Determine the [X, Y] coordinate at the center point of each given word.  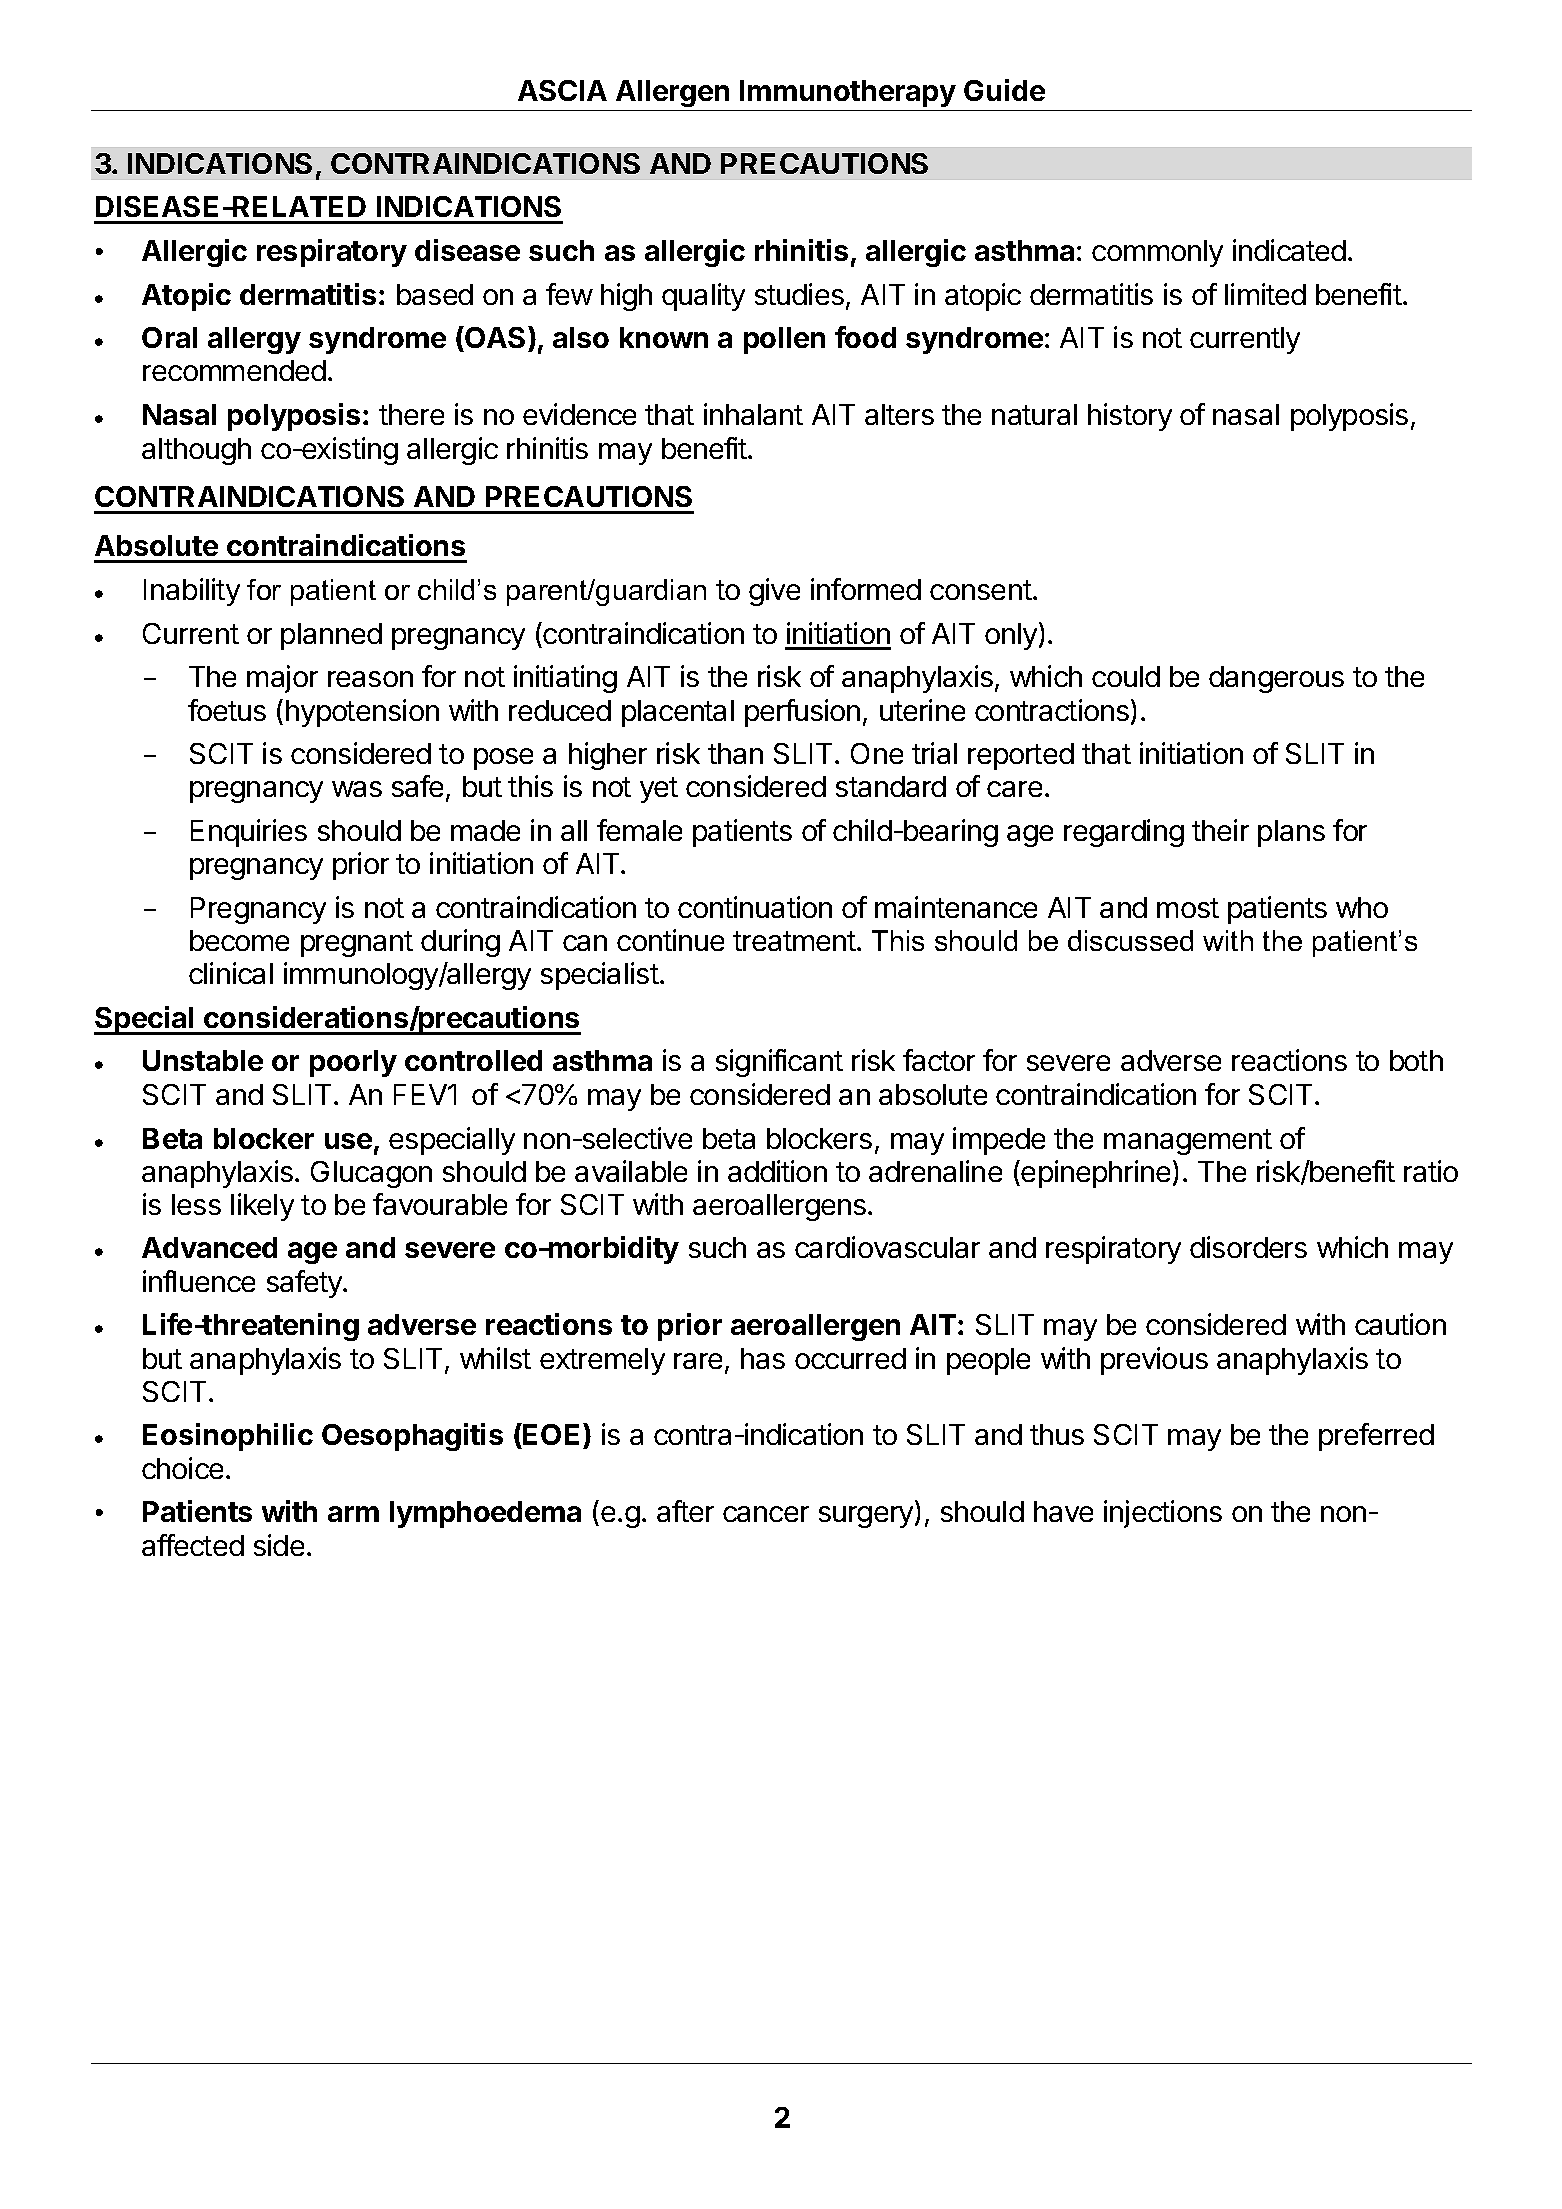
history [1130, 417]
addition [777, 1171]
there [411, 414]
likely [262, 1207]
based [435, 294]
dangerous [1276, 679]
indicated [1289, 250]
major [282, 679]
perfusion [802, 713]
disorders [1248, 1247]
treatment [794, 941]
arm [353, 1514]
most [1188, 908]
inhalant [753, 414]
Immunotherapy [848, 93]
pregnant [357, 944]
